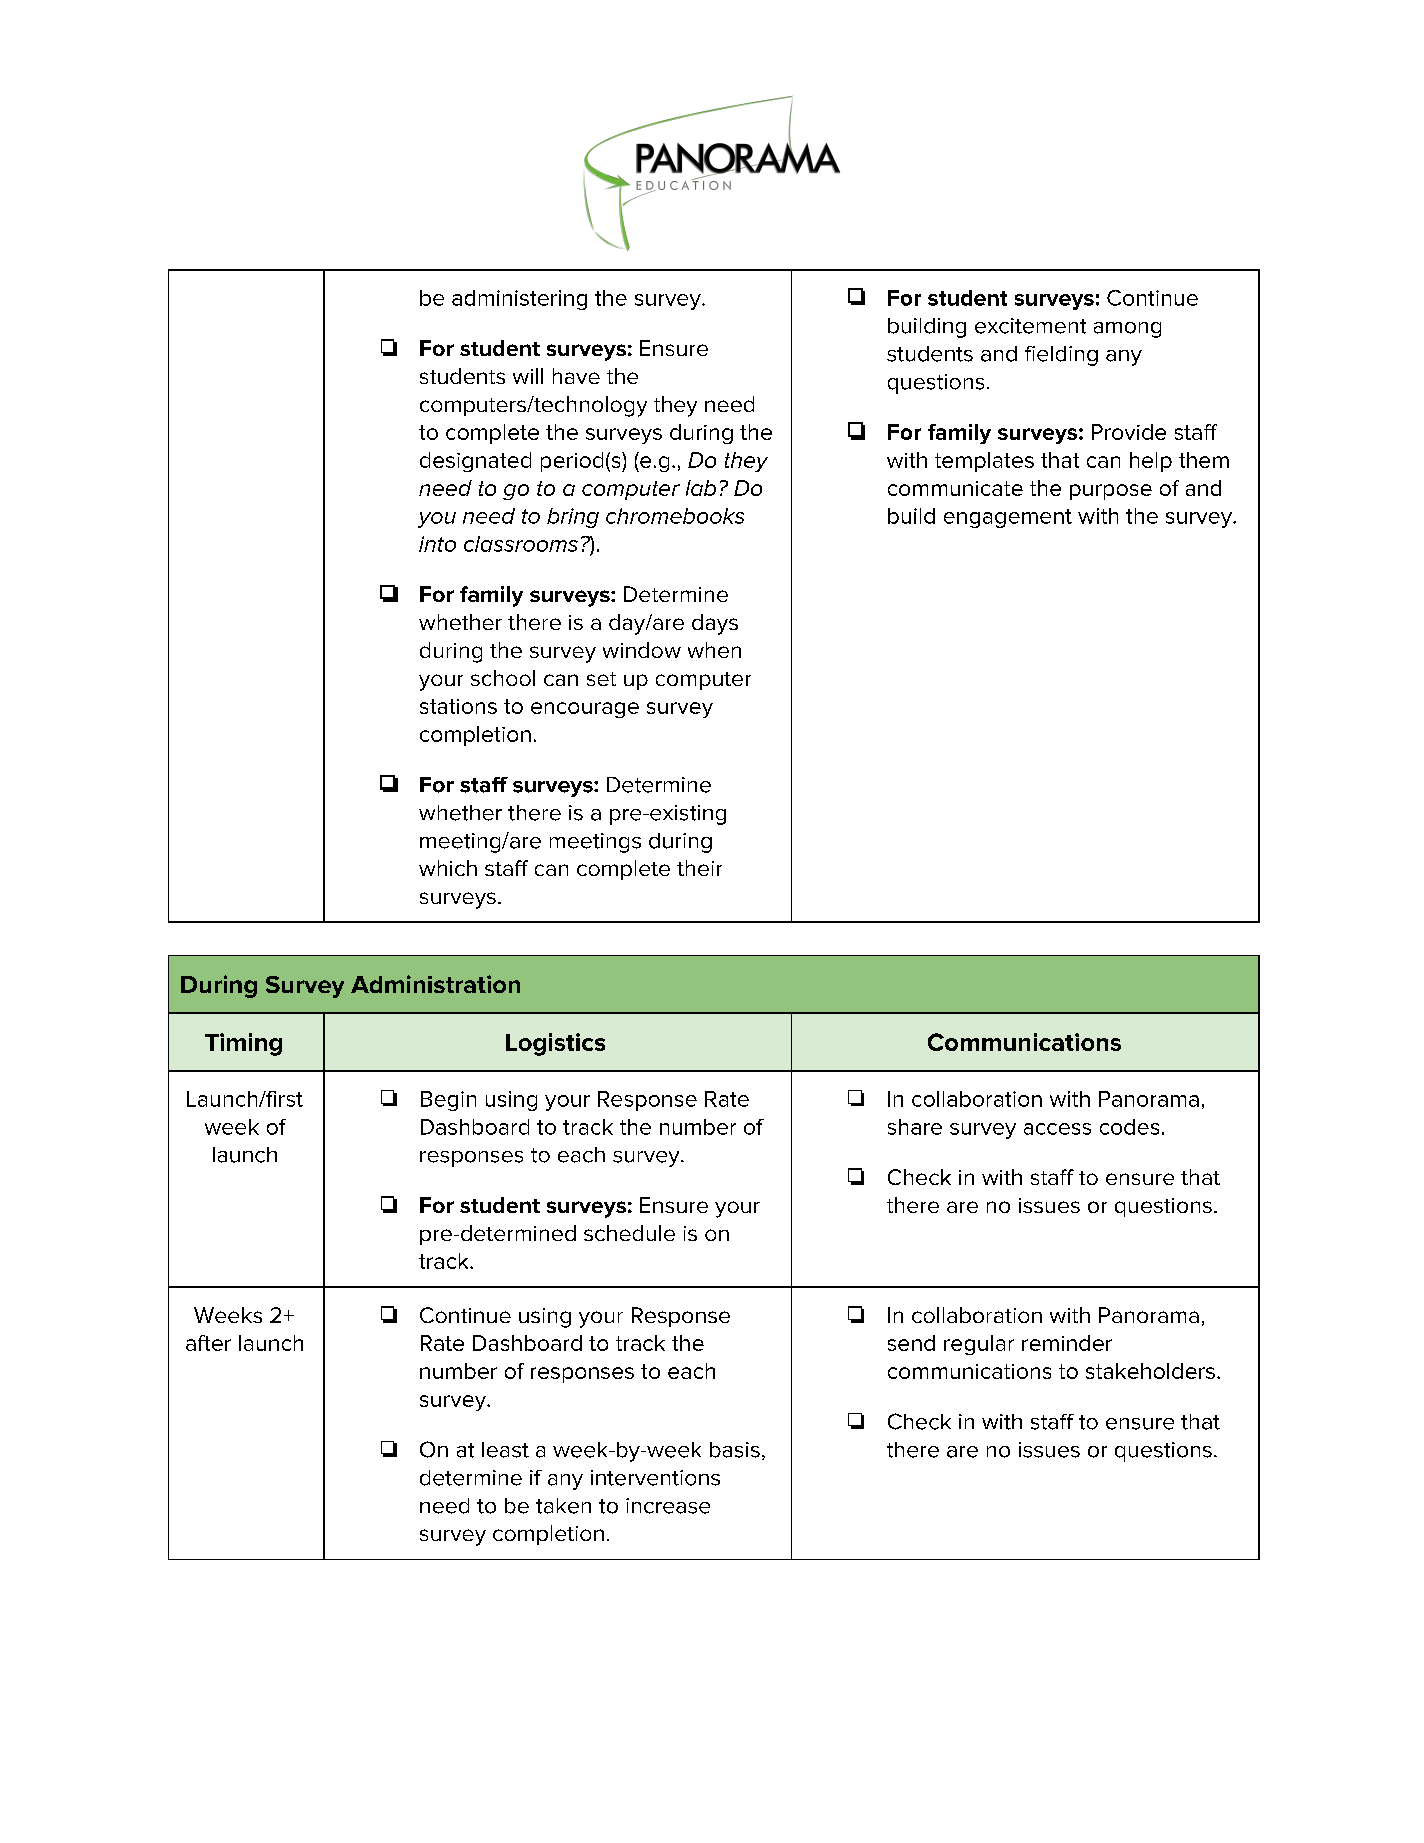  What do you see at coordinates (735, 1450) in the document?
I see `basis` at bounding box center [735, 1450].
